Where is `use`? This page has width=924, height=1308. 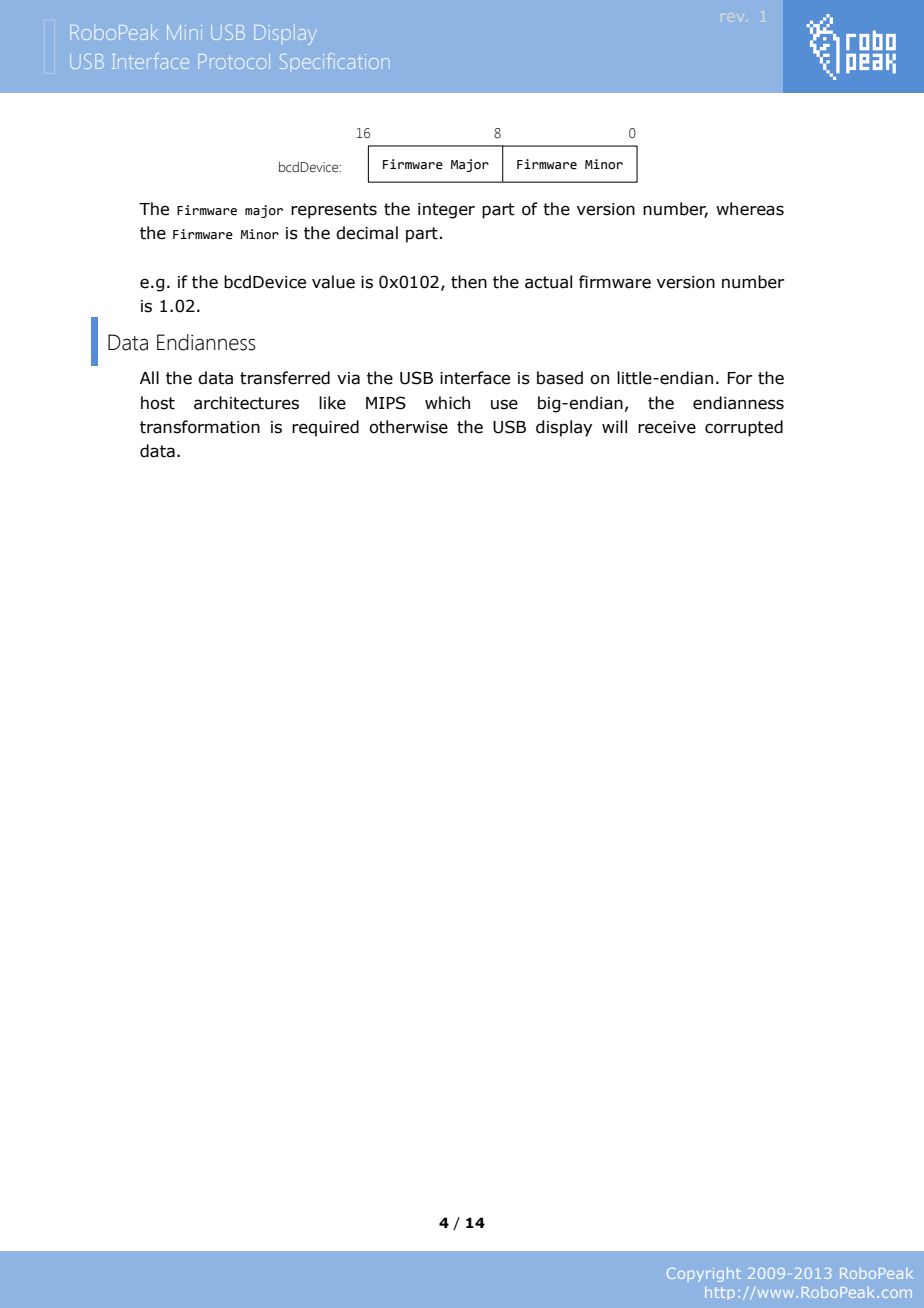
use is located at coordinates (504, 404).
